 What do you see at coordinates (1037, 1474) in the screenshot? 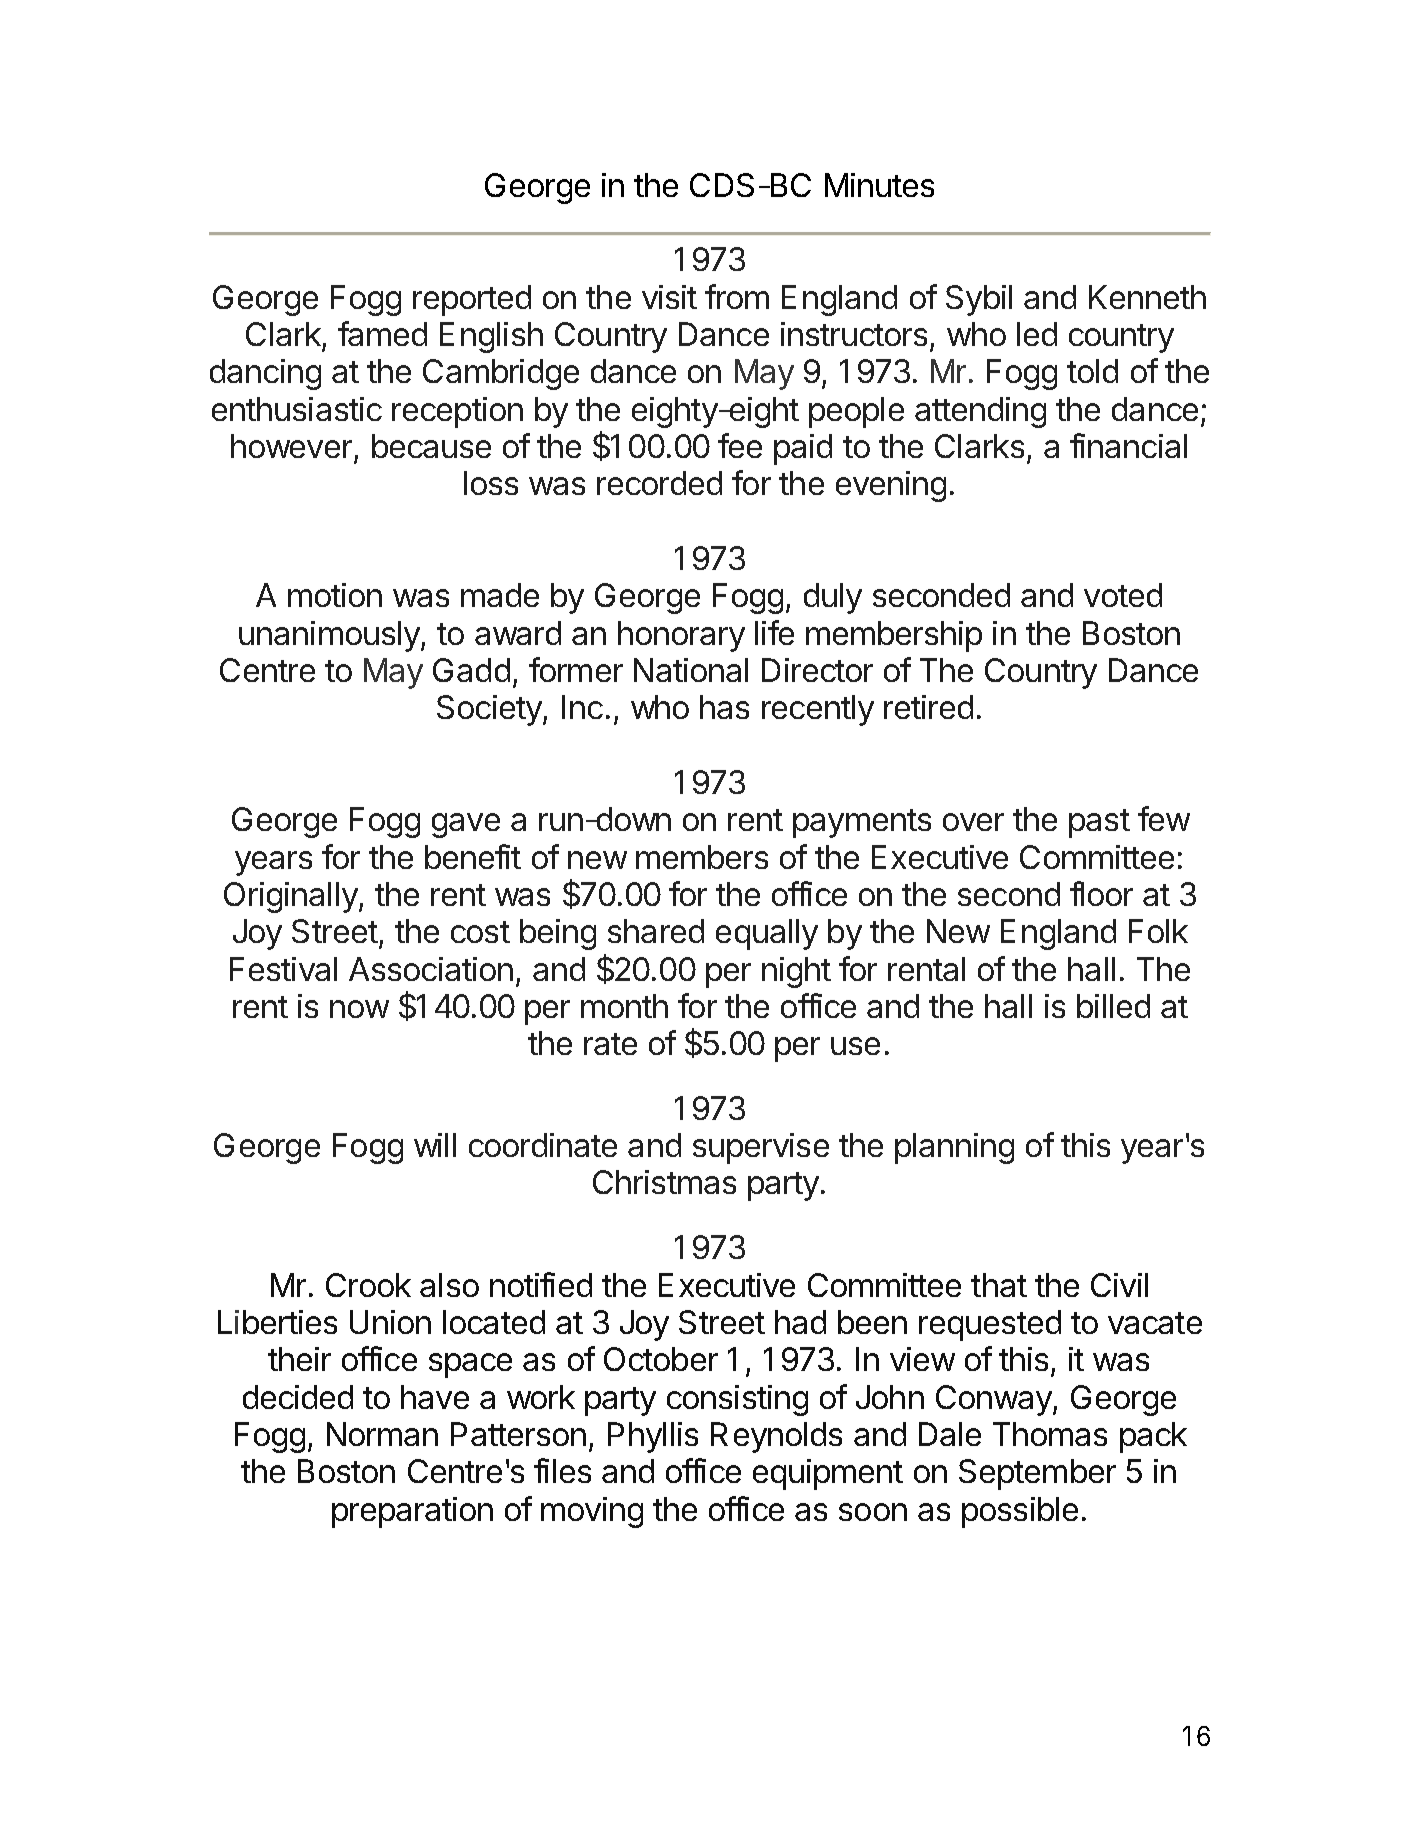
I see `September` at bounding box center [1037, 1474].
